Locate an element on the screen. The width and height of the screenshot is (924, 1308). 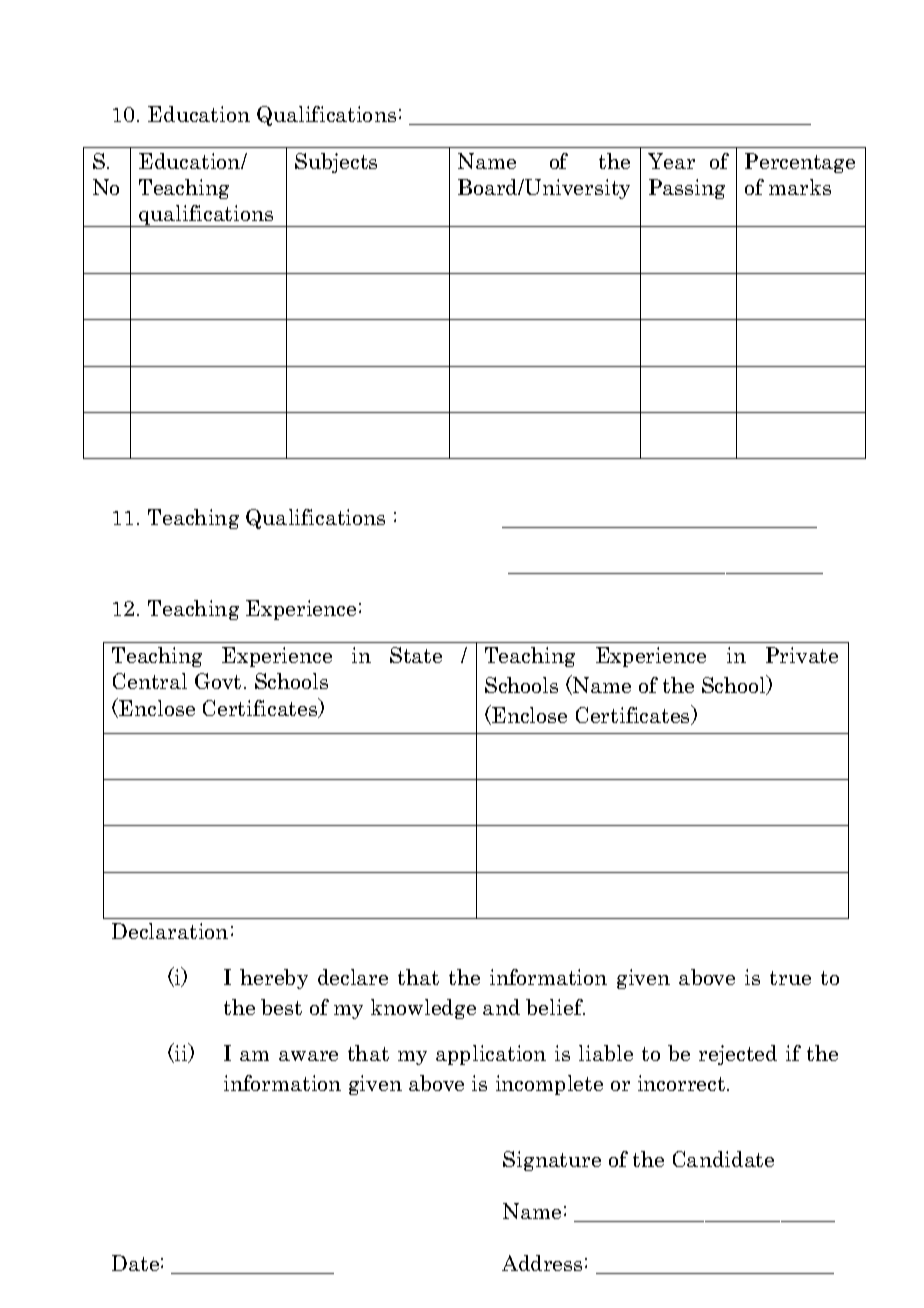
Passing is located at coordinates (687, 189).
